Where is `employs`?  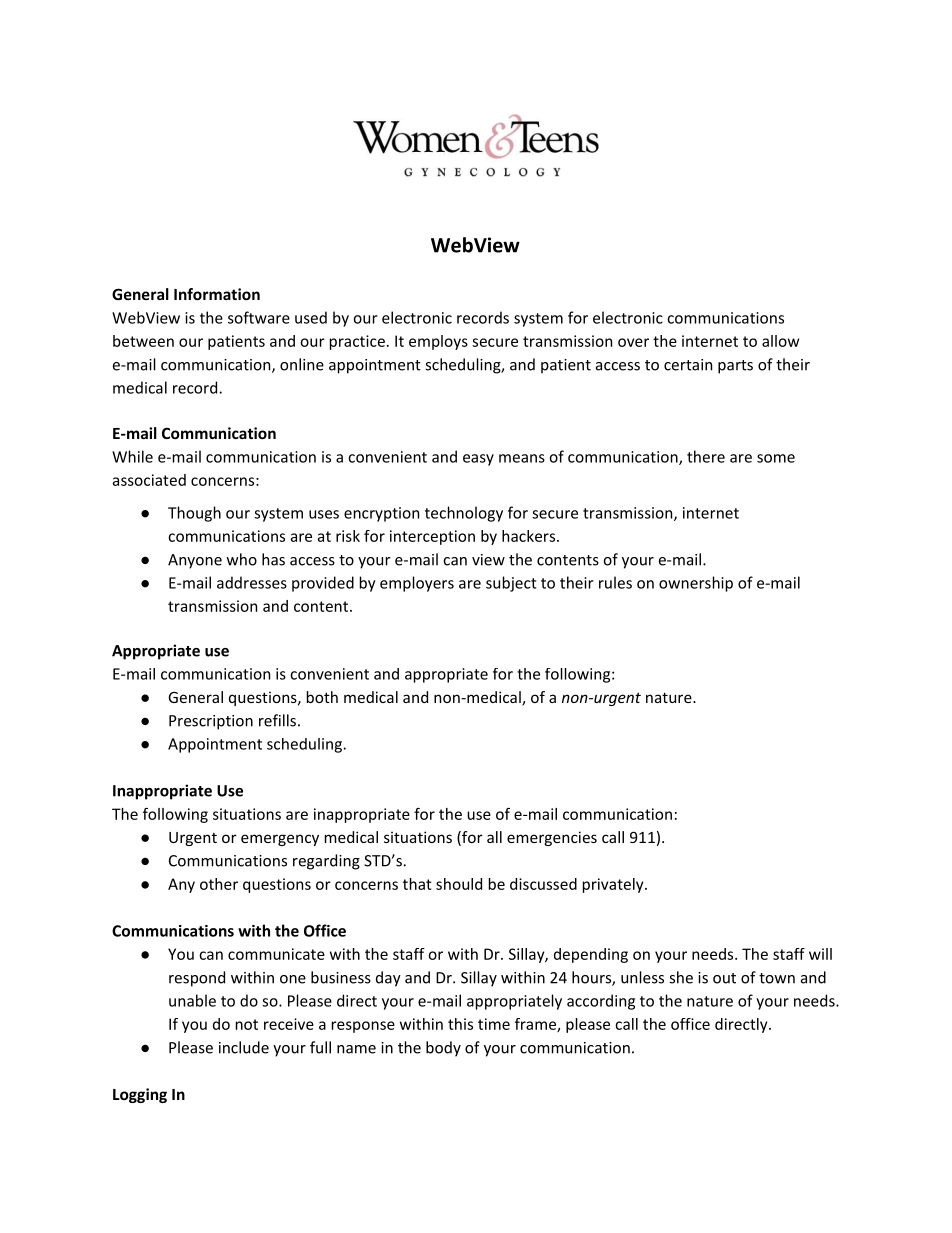
employs is located at coordinates (438, 342).
